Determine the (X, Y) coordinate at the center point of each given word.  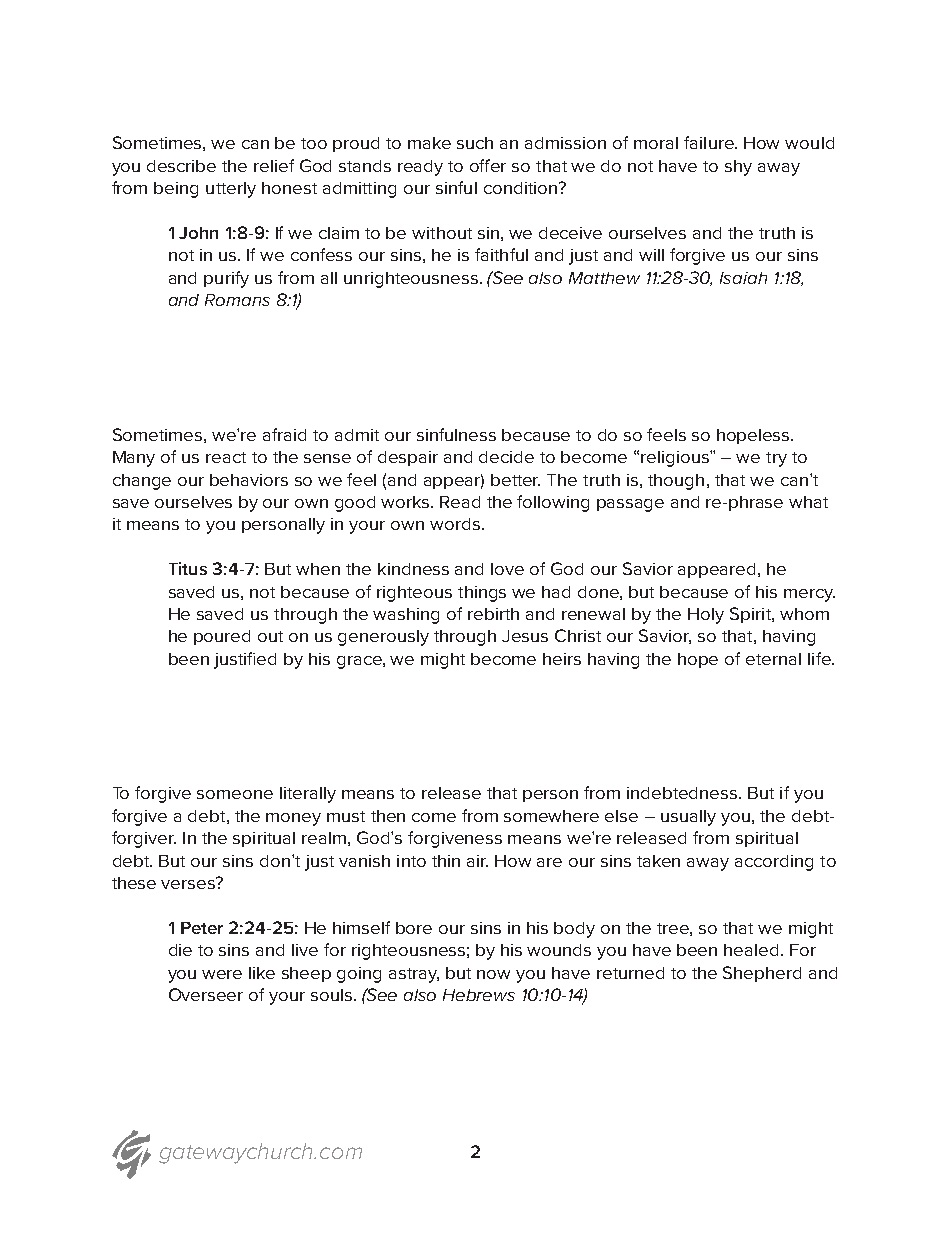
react (226, 457)
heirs (562, 659)
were (222, 974)
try (776, 459)
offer (488, 165)
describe (181, 166)
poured (222, 637)
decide (506, 457)
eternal (773, 659)
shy (738, 168)
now (493, 974)
